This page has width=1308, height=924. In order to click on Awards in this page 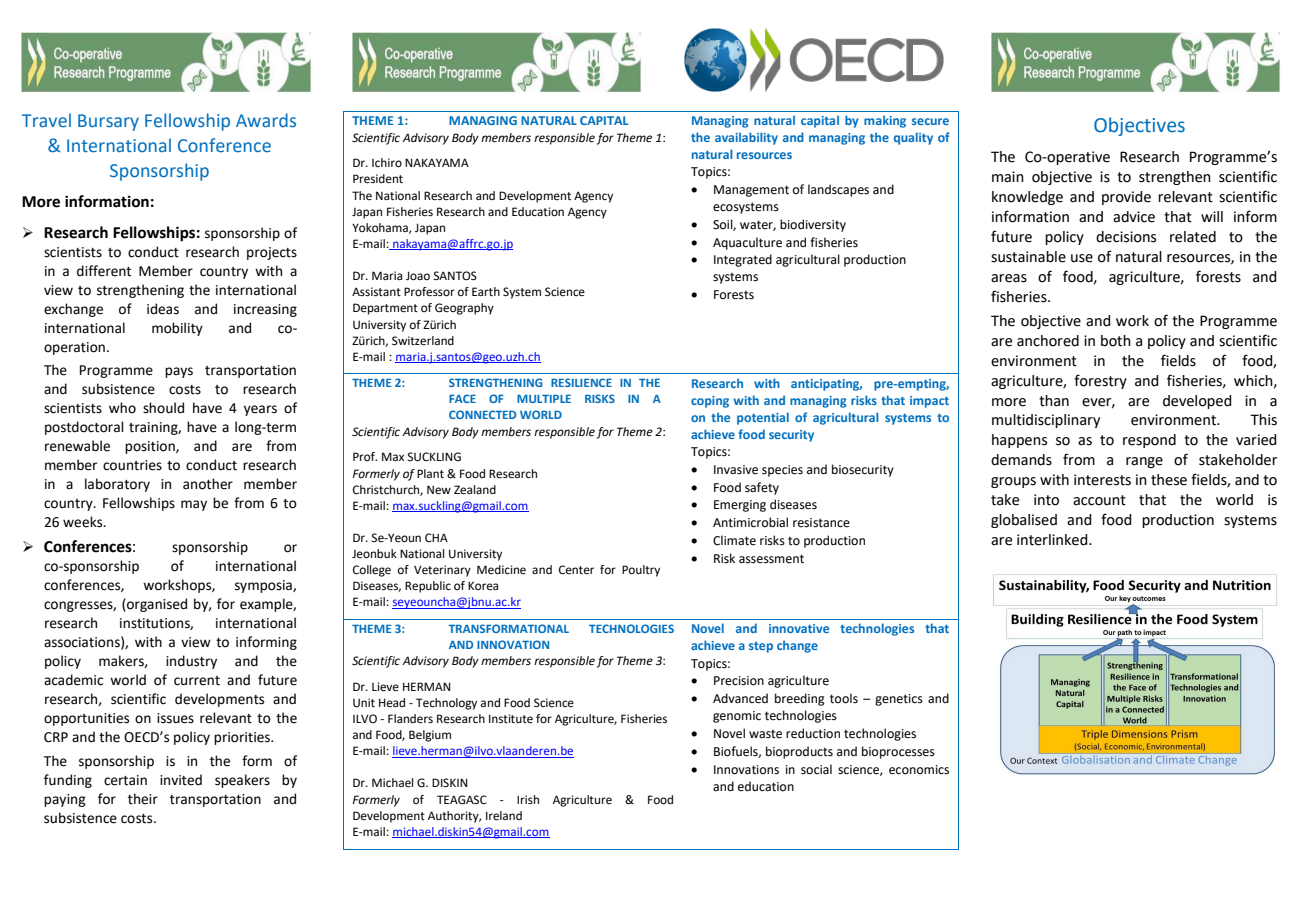, I will do `click(266, 120)`.
